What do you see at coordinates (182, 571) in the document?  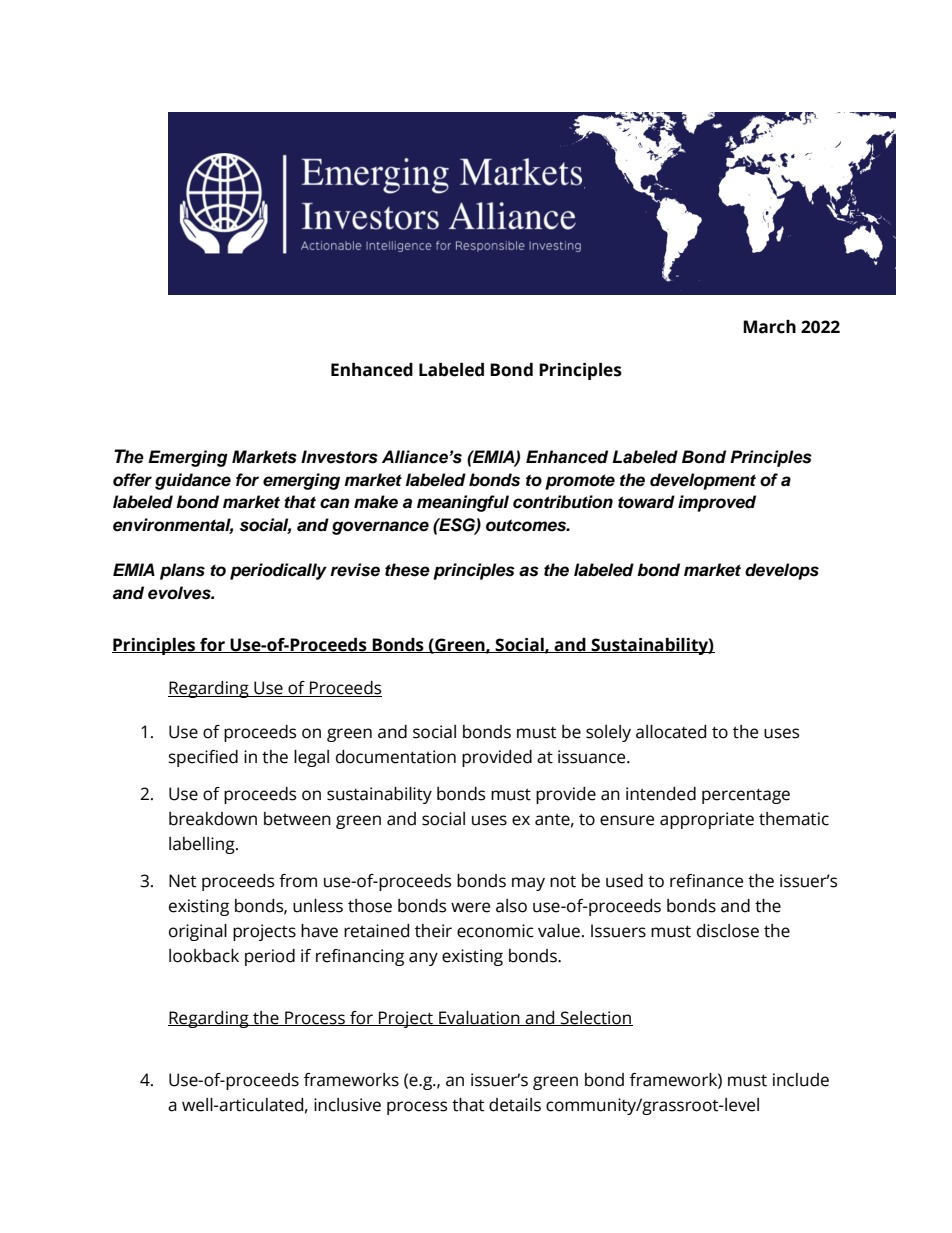 I see `plans` at bounding box center [182, 571].
